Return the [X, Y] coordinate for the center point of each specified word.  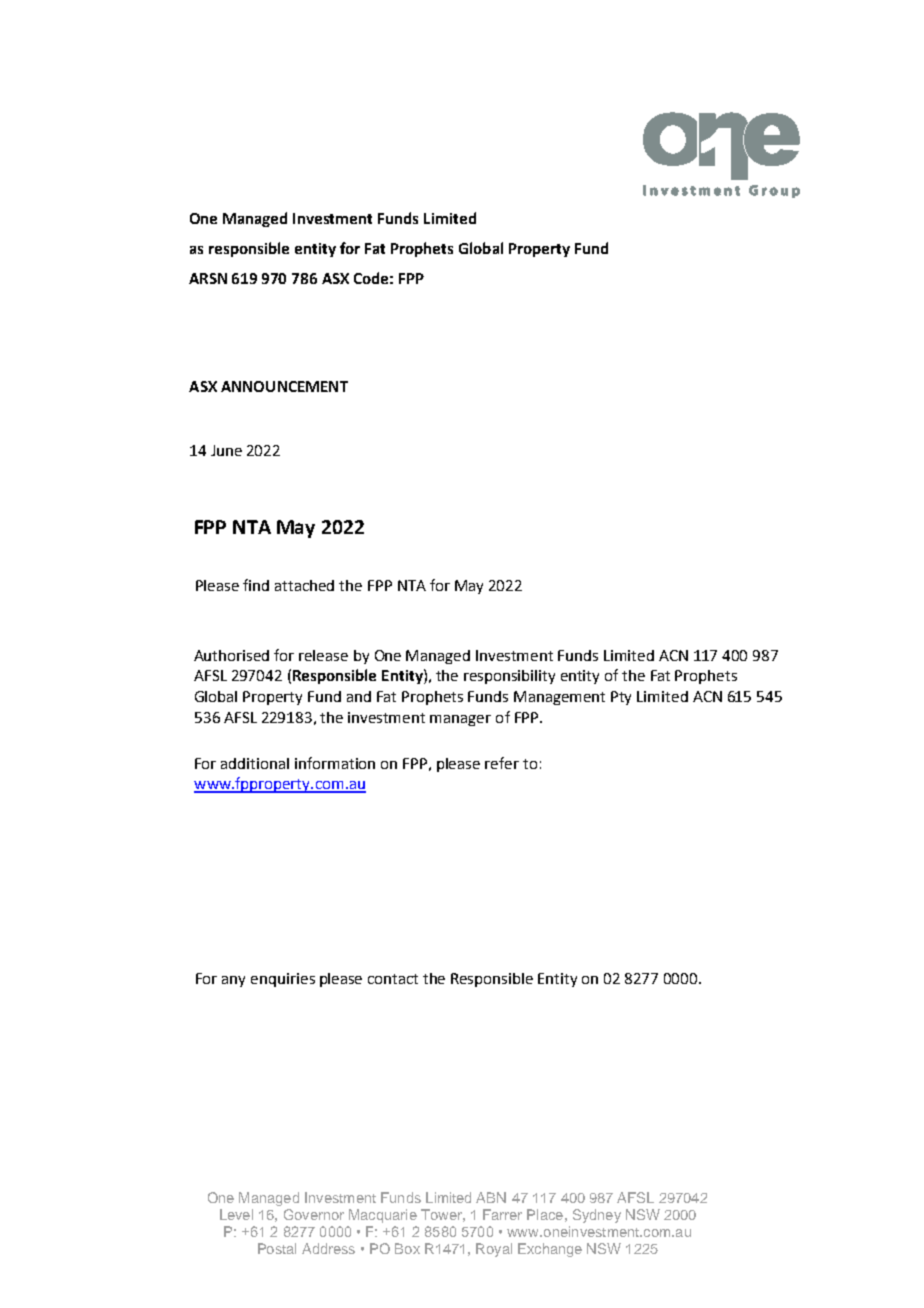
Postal [277, 1248]
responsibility [509, 677]
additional [255, 763]
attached [304, 585]
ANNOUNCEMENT [284, 386]
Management [559, 698]
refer [502, 763]
